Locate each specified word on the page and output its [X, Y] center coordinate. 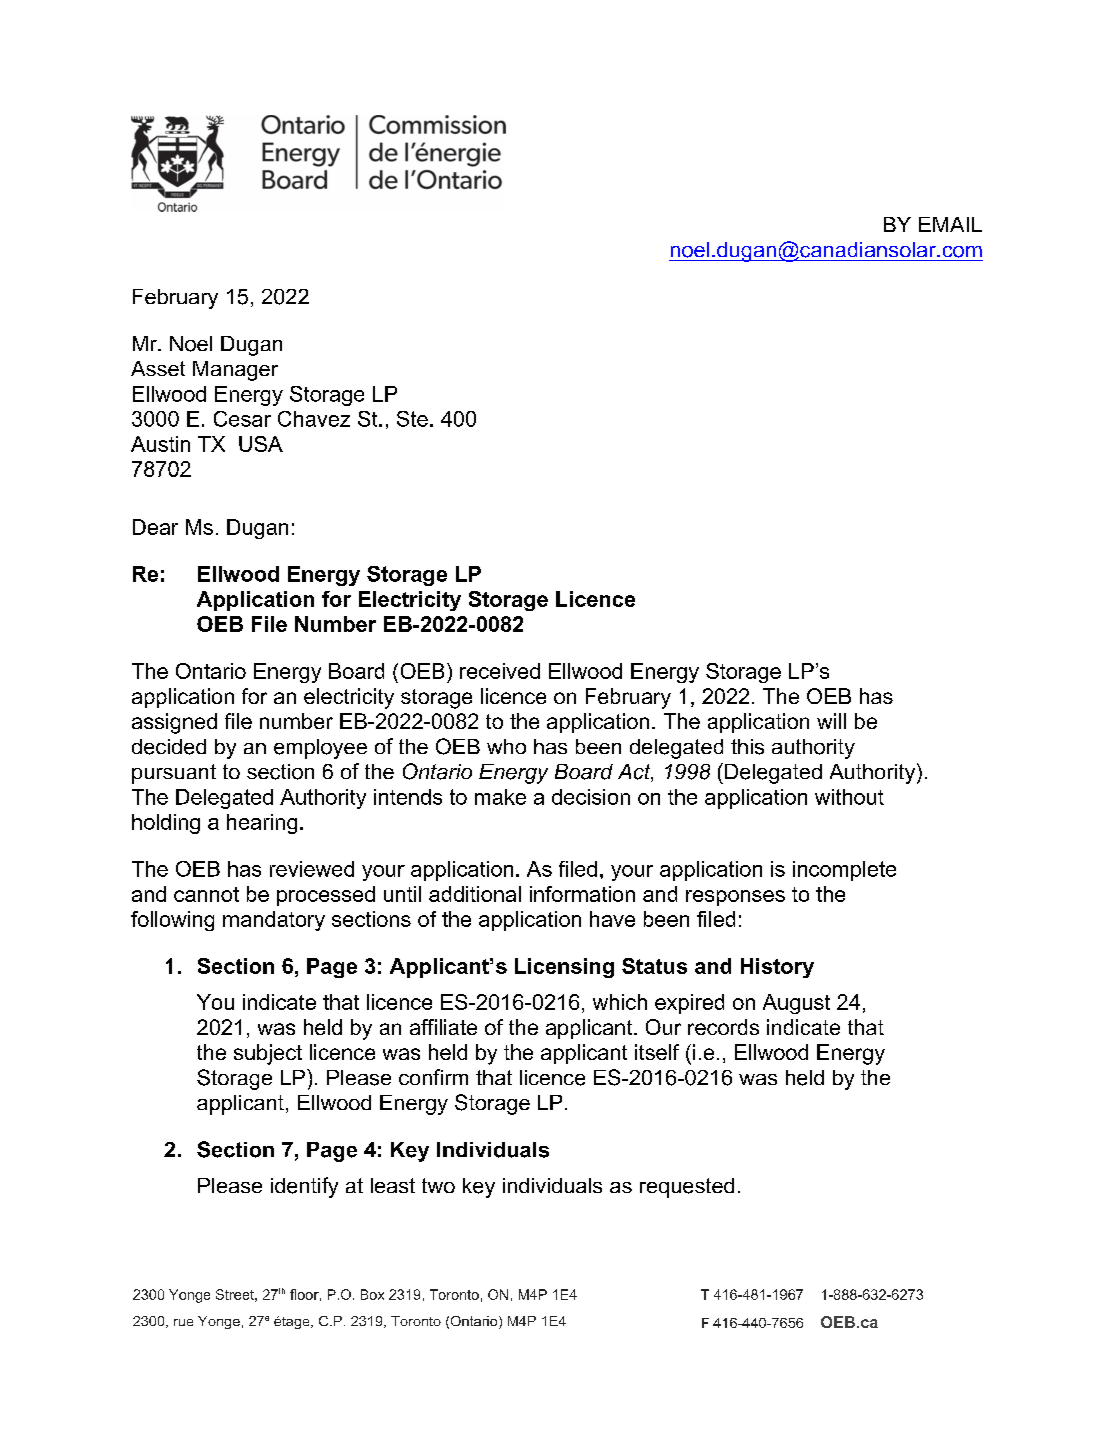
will [831, 721]
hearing [262, 824]
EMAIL [950, 224]
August [796, 1004]
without [849, 797]
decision [591, 797]
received [500, 671]
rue [183, 1322]
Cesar [242, 419]
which [620, 1002]
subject [268, 1054]
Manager [235, 371]
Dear [155, 527]
